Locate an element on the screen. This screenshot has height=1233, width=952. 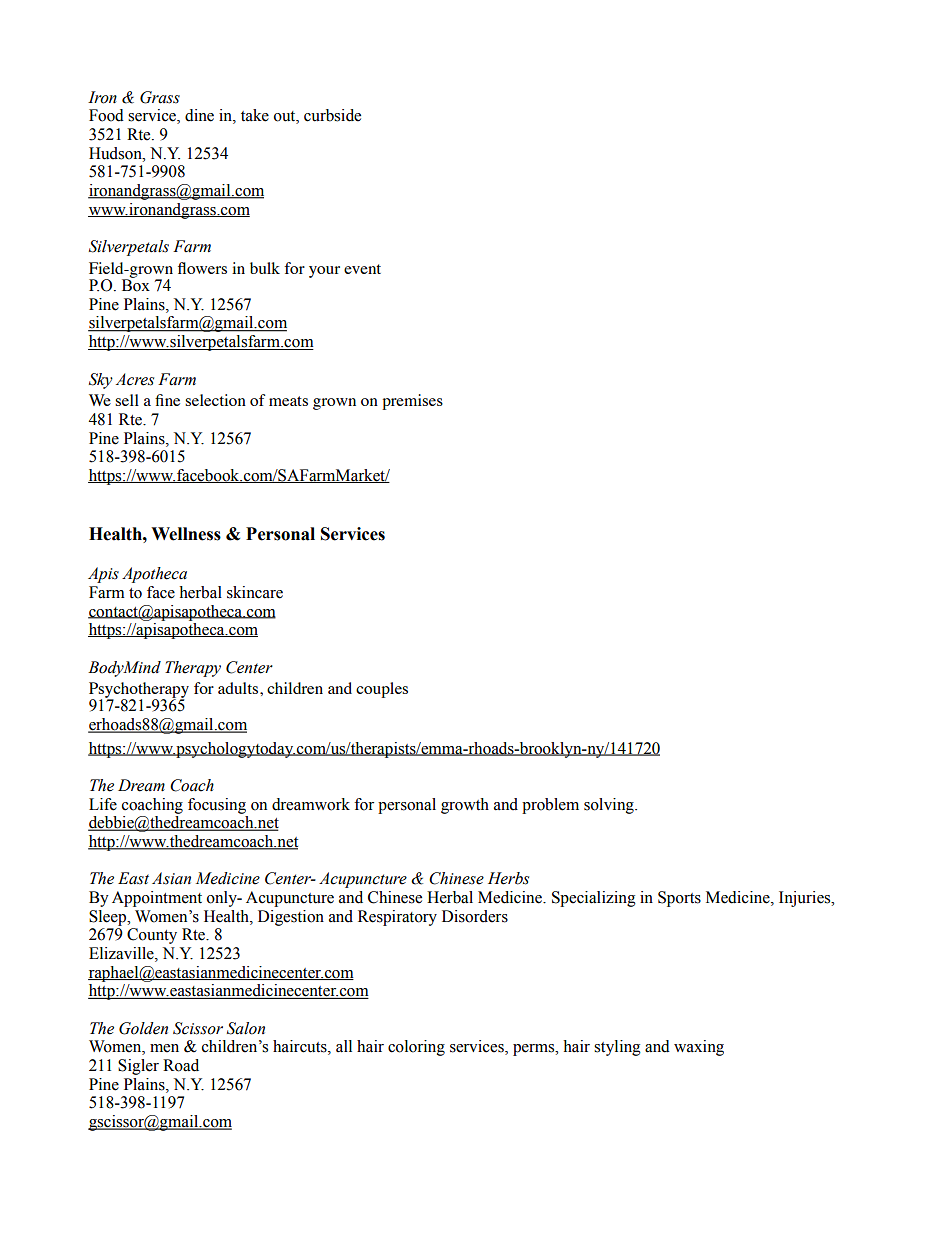
curbside is located at coordinates (332, 115).
